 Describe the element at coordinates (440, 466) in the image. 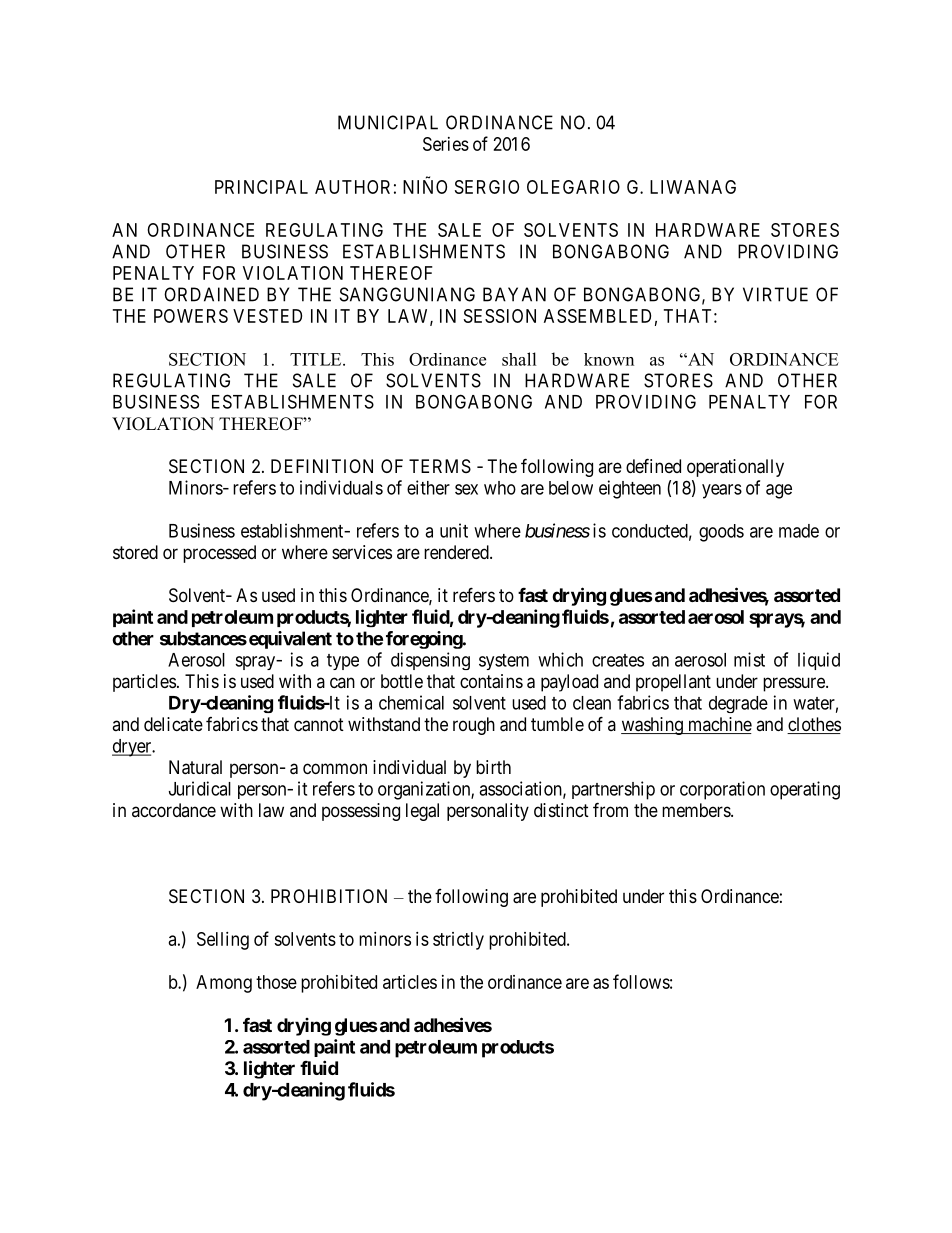

I see `TERMS` at that location.
